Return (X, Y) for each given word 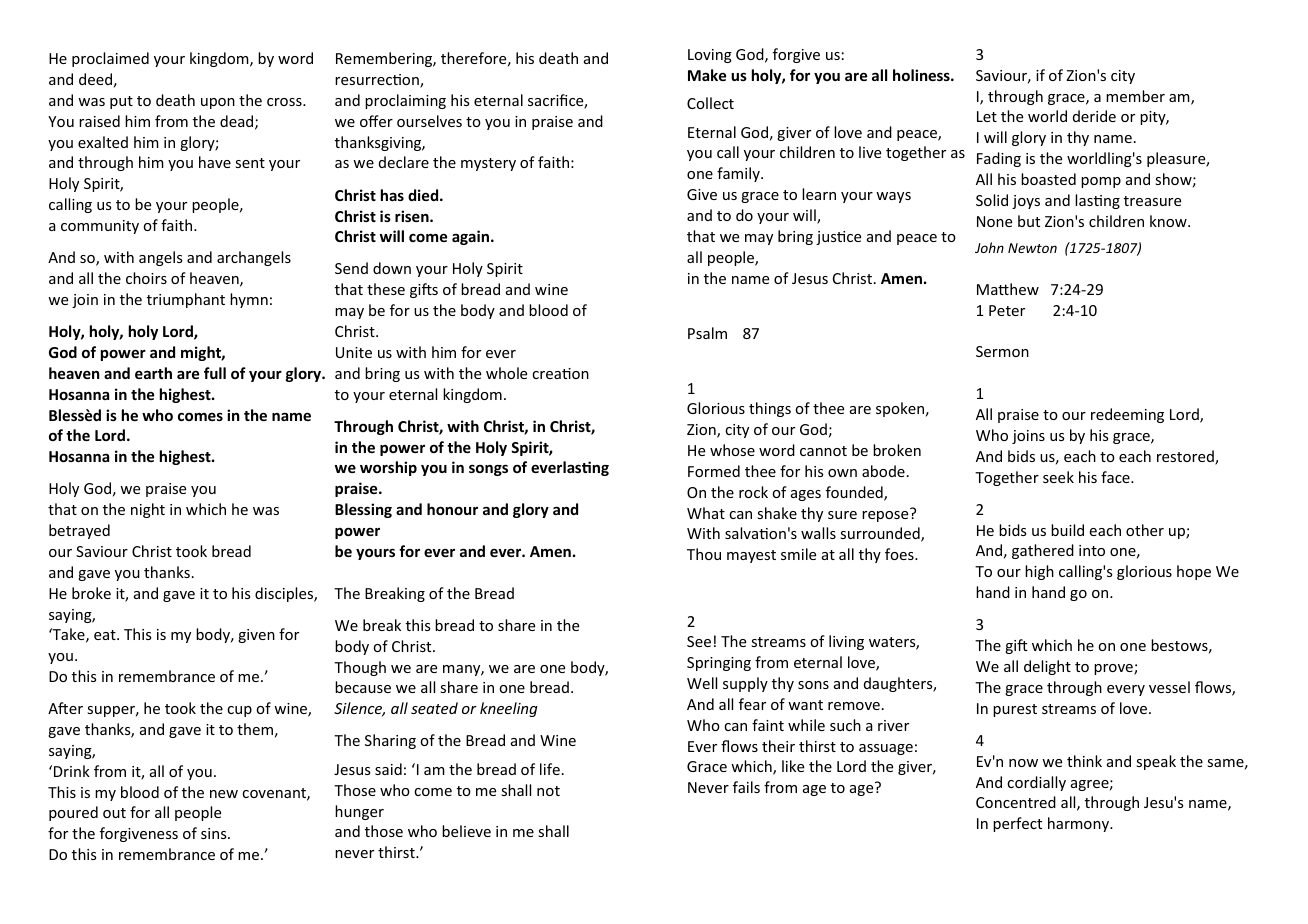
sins (215, 833)
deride (1094, 116)
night (148, 510)
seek (1058, 477)
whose (732, 450)
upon (218, 103)
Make (707, 75)
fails (746, 787)
